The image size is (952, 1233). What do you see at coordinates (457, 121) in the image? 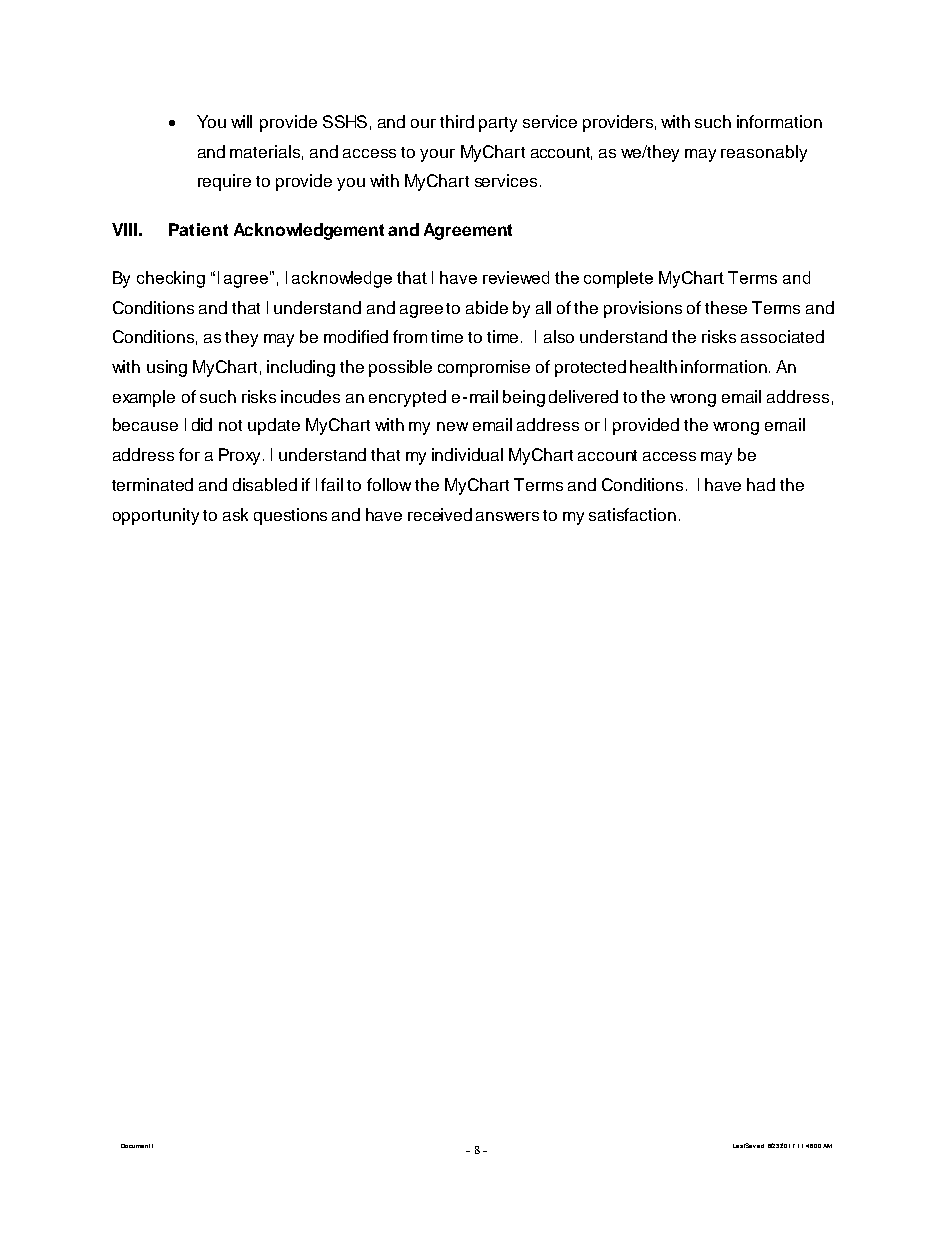
I see `third` at bounding box center [457, 121].
